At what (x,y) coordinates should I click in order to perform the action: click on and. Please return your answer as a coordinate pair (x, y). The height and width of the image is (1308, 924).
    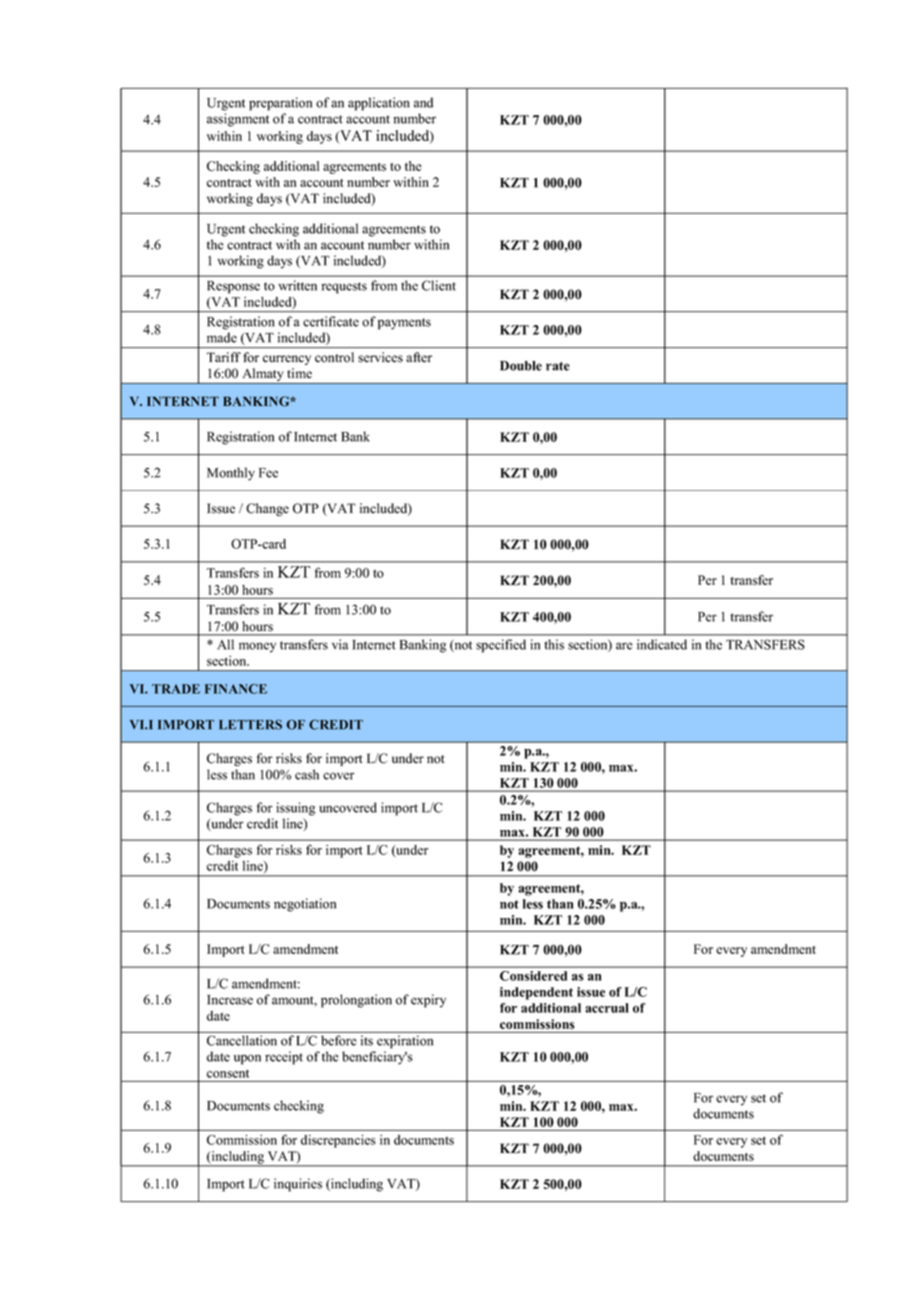
    Looking at the image, I should click on (423, 102).
